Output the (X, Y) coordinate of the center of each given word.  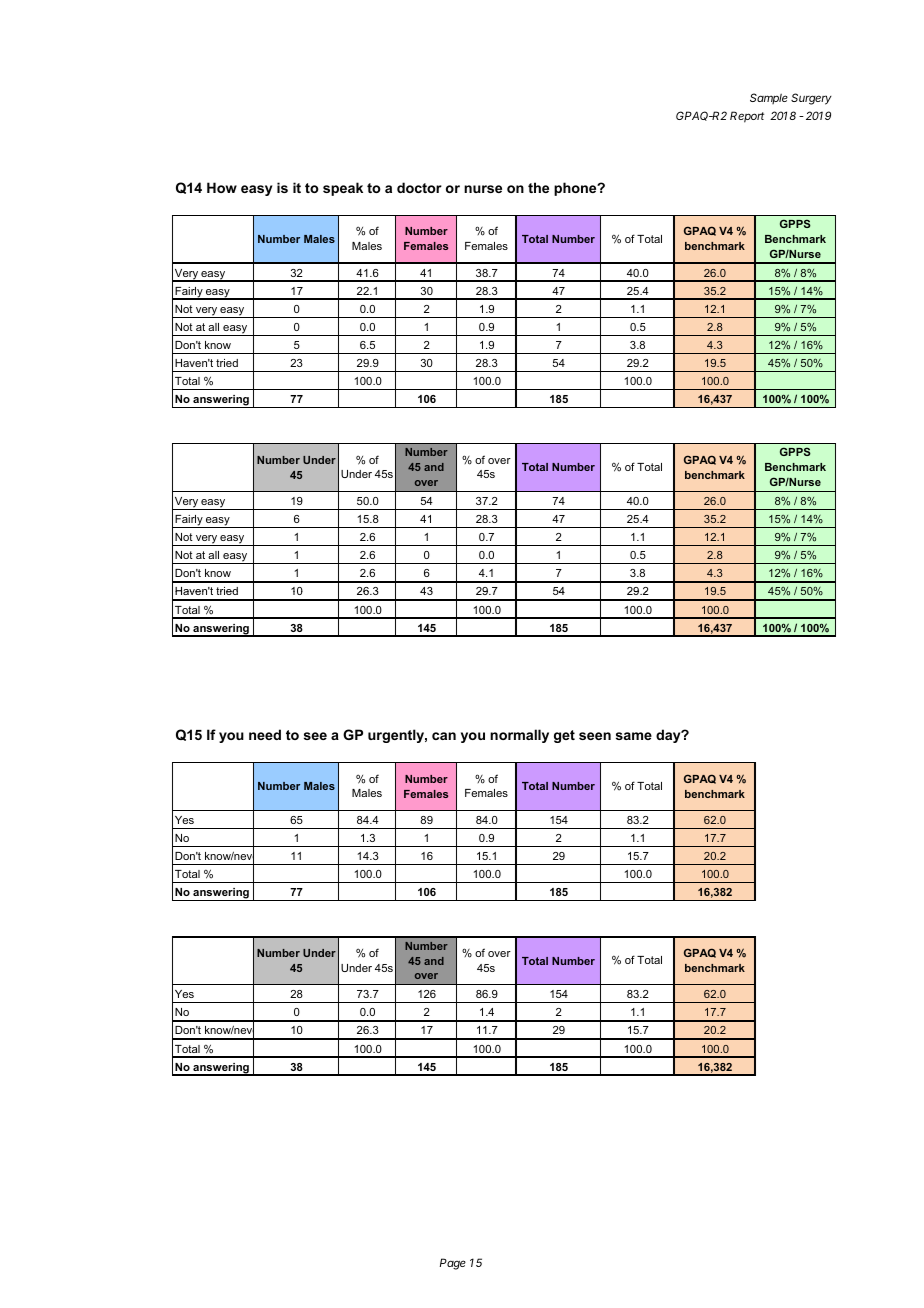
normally (519, 736)
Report (747, 117)
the (538, 187)
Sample (769, 98)
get (564, 736)
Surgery (811, 99)
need (265, 734)
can (444, 736)
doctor (419, 187)
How (222, 187)
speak (343, 189)
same (634, 736)
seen (595, 736)
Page (453, 1264)
